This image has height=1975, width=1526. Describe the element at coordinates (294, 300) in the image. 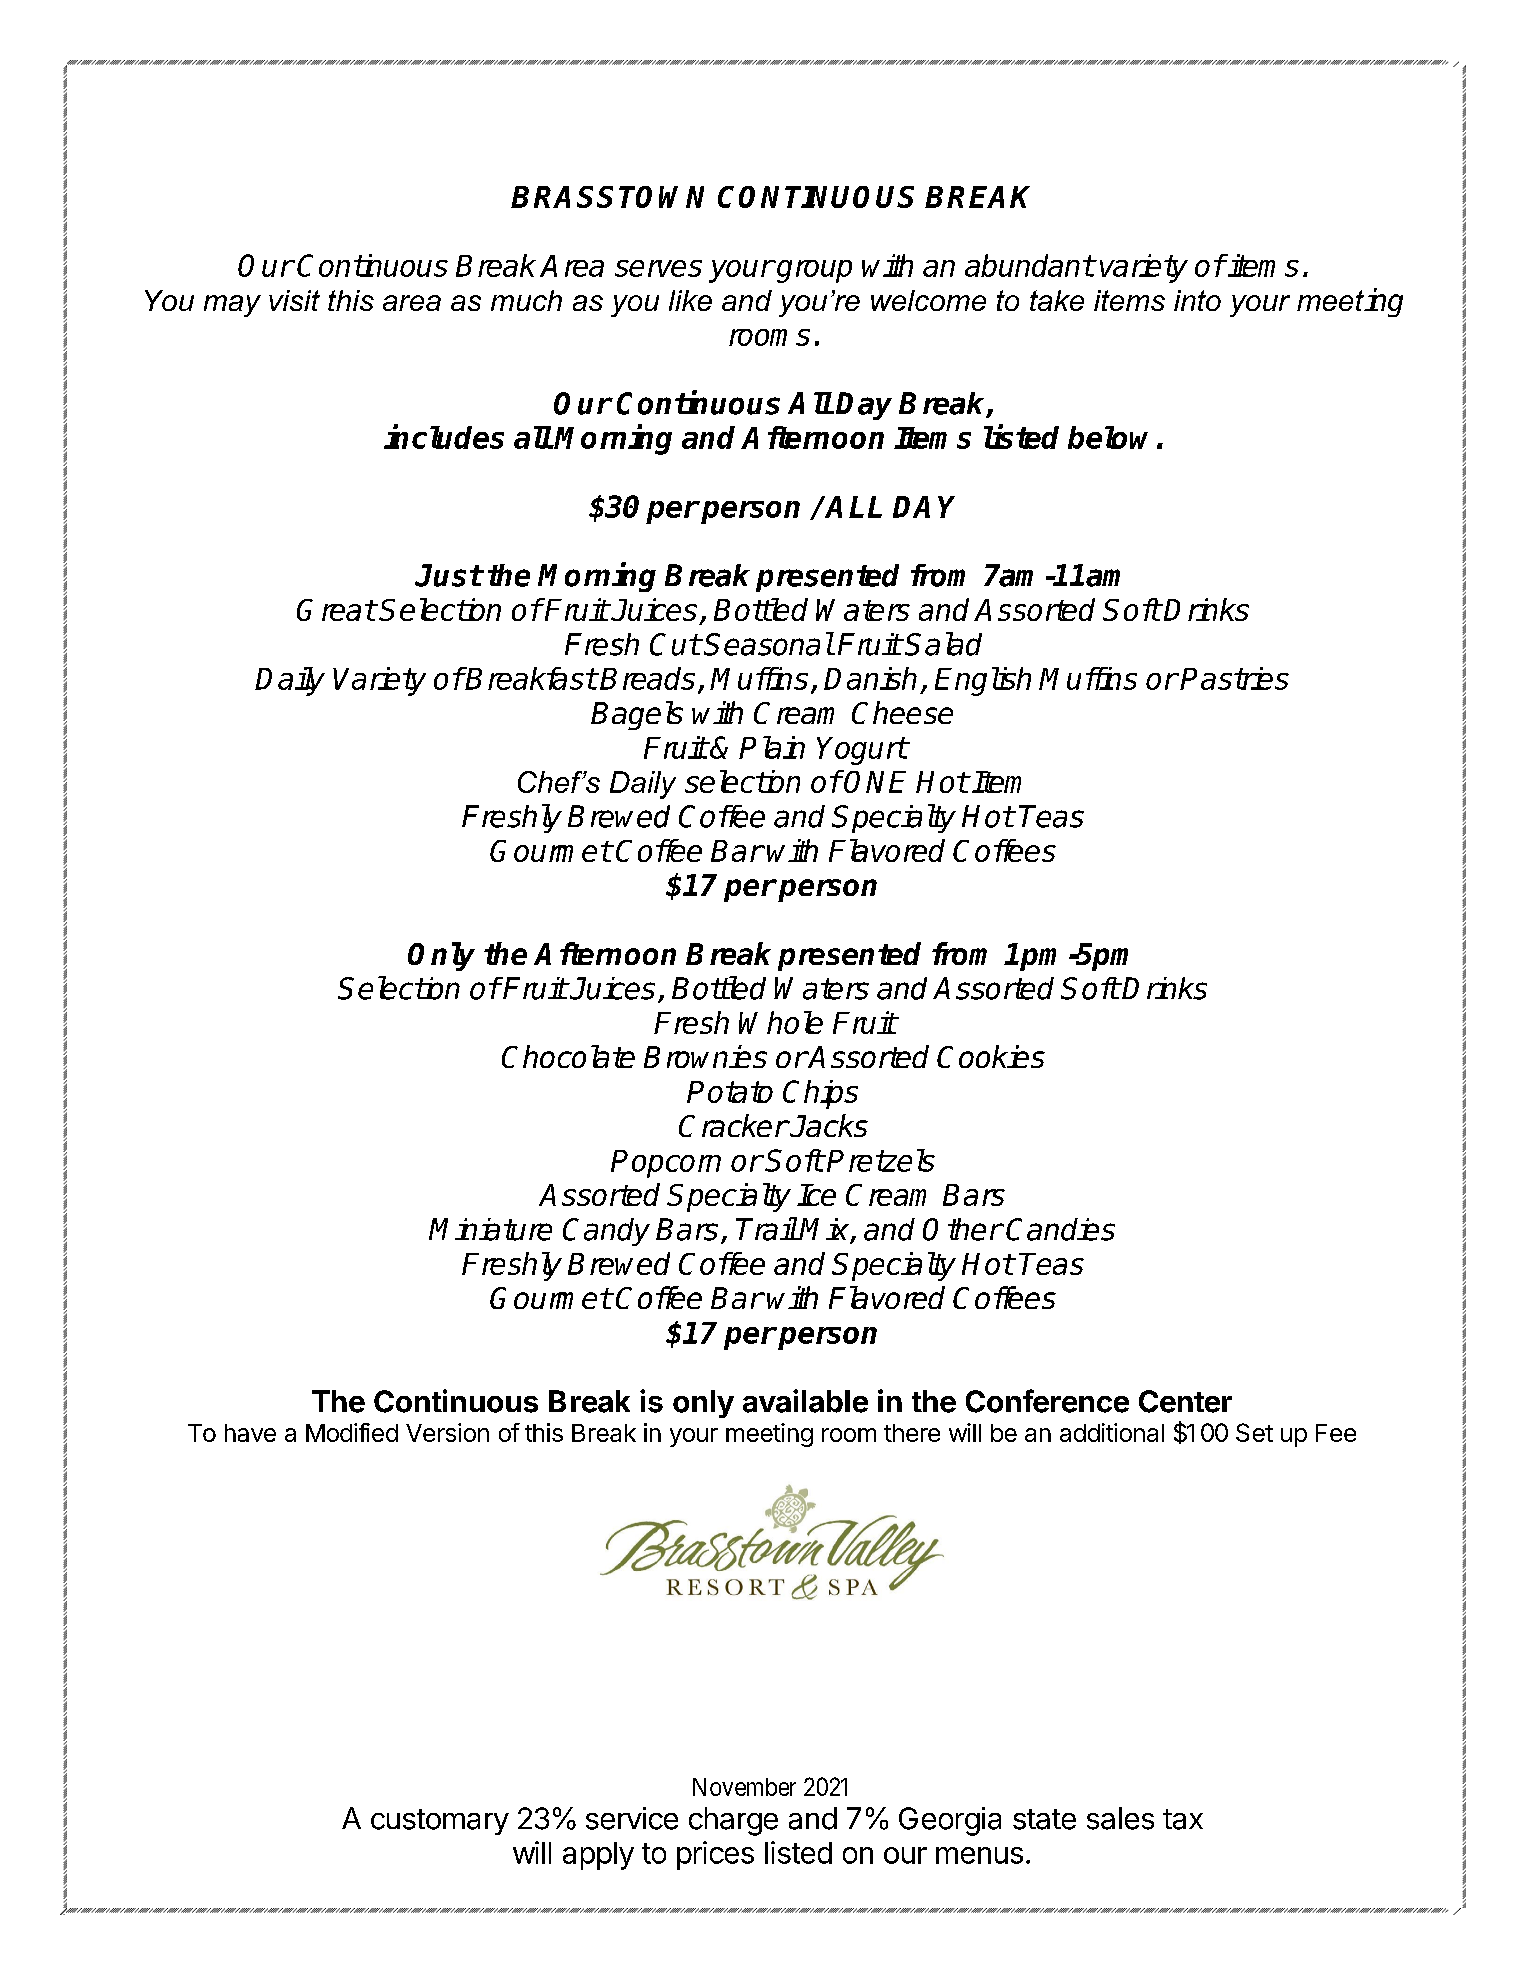

I see `visit` at that location.
